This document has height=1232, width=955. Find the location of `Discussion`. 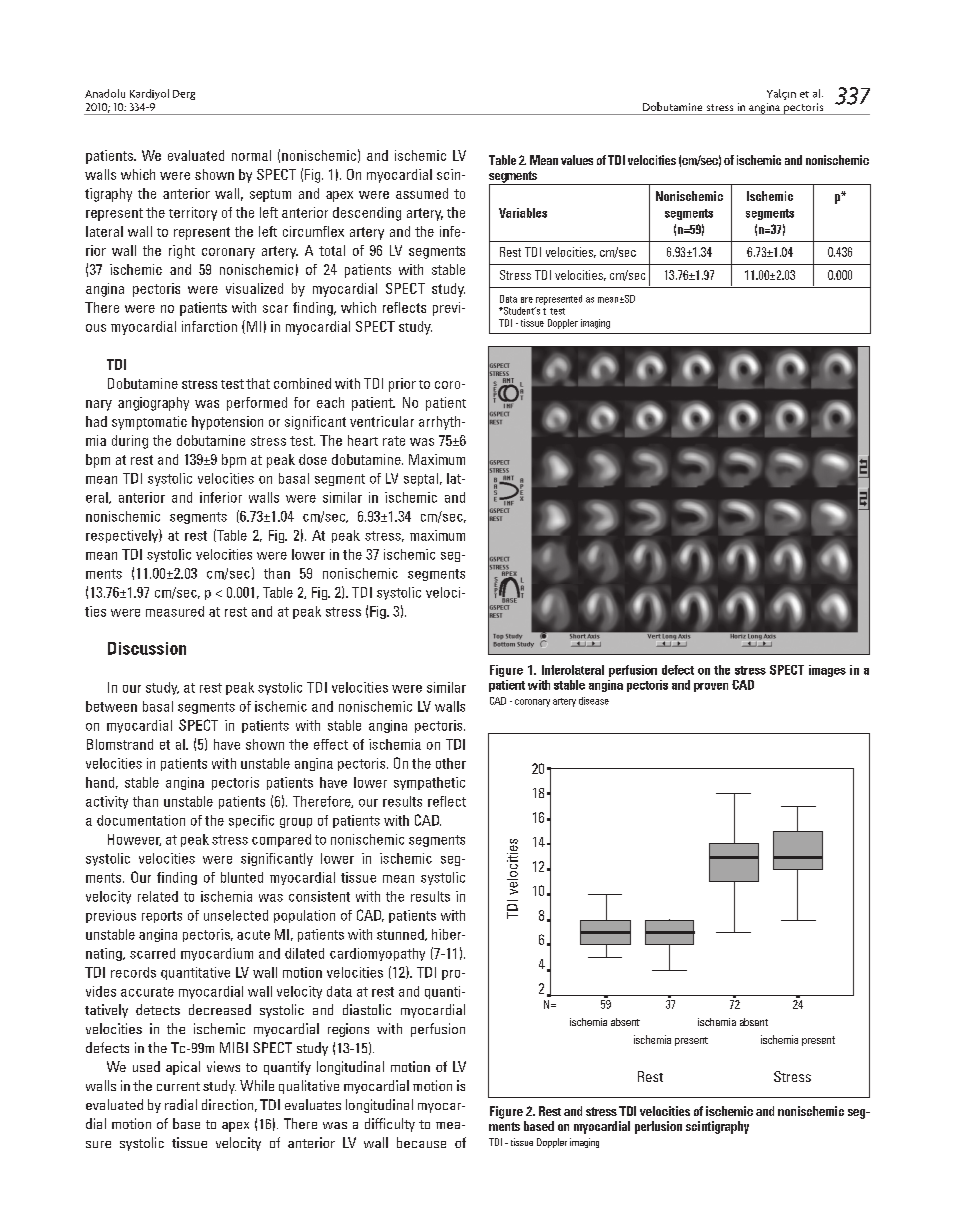

Discussion is located at coordinates (147, 648).
